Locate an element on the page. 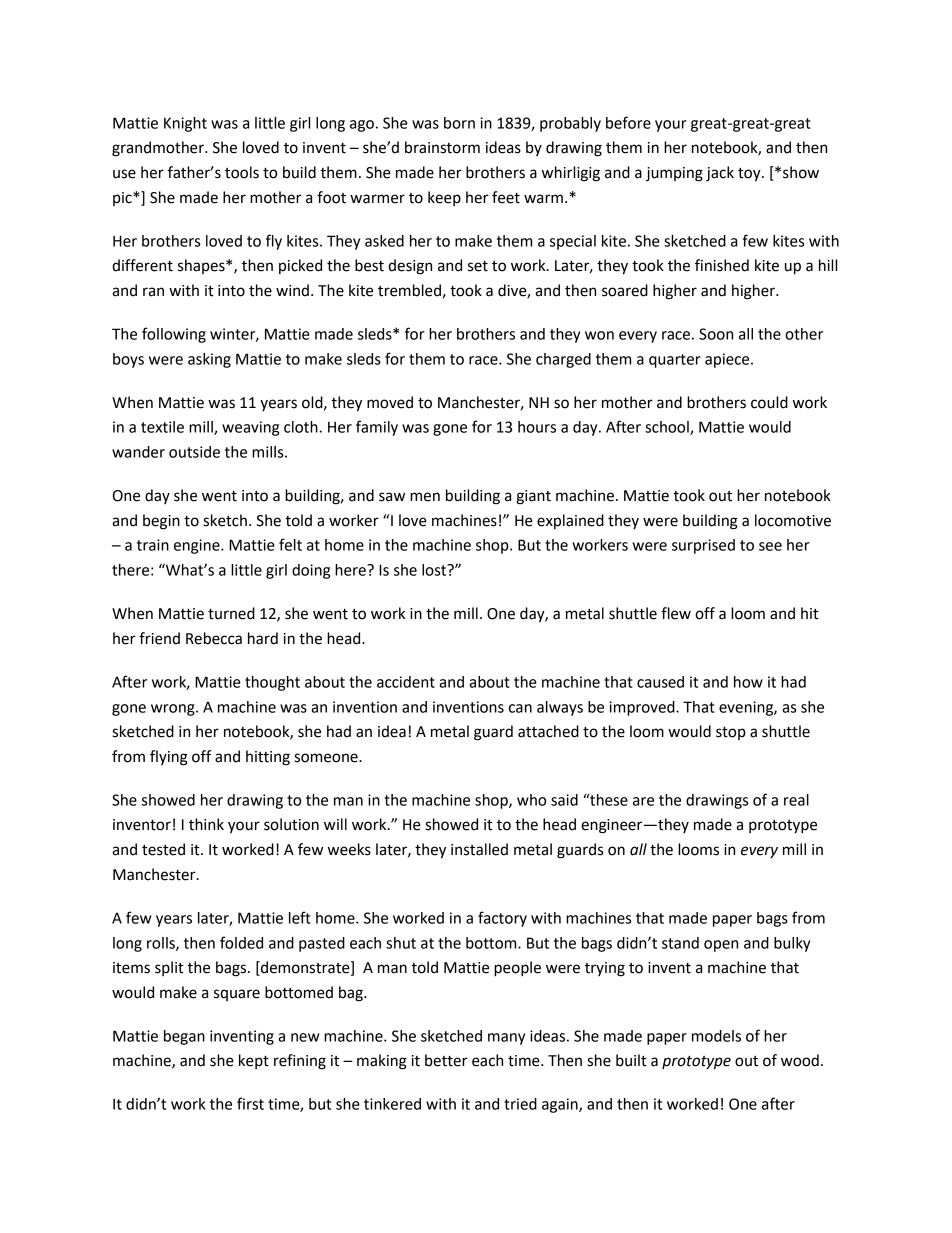 The height and width of the page is (1233, 952). outside is located at coordinates (194, 452).
